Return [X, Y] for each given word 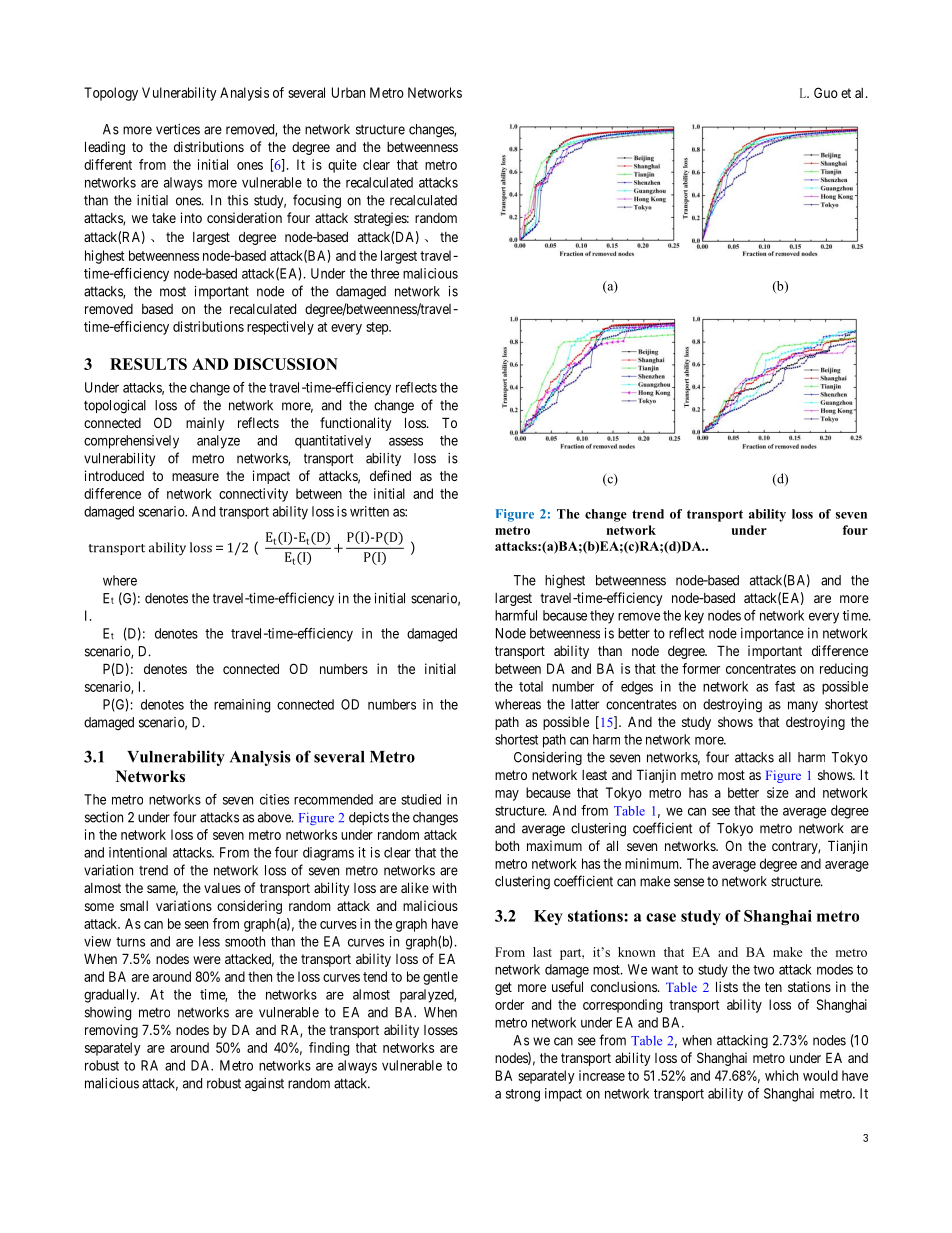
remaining [242, 706]
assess [406, 441]
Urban [348, 92]
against [264, 1085]
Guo [826, 92]
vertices [178, 129]
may [507, 795]
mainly [205, 424]
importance [772, 634]
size [778, 792]
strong [523, 1095]
